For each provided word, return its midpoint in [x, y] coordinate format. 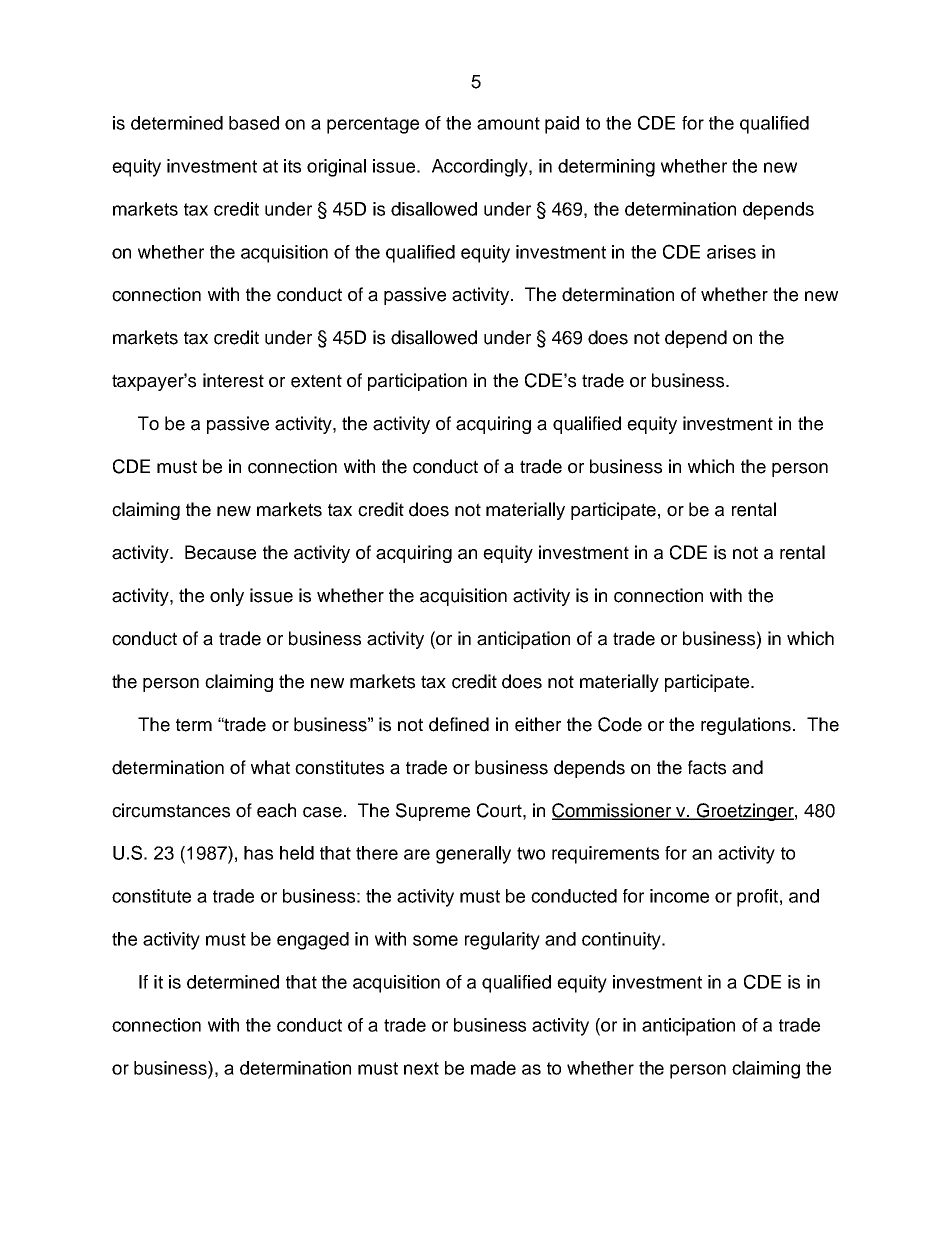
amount [508, 123]
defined [459, 724]
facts [707, 767]
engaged [313, 941]
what [270, 767]
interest [233, 380]
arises [731, 252]
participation [417, 382]
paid [562, 125]
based [254, 123]
